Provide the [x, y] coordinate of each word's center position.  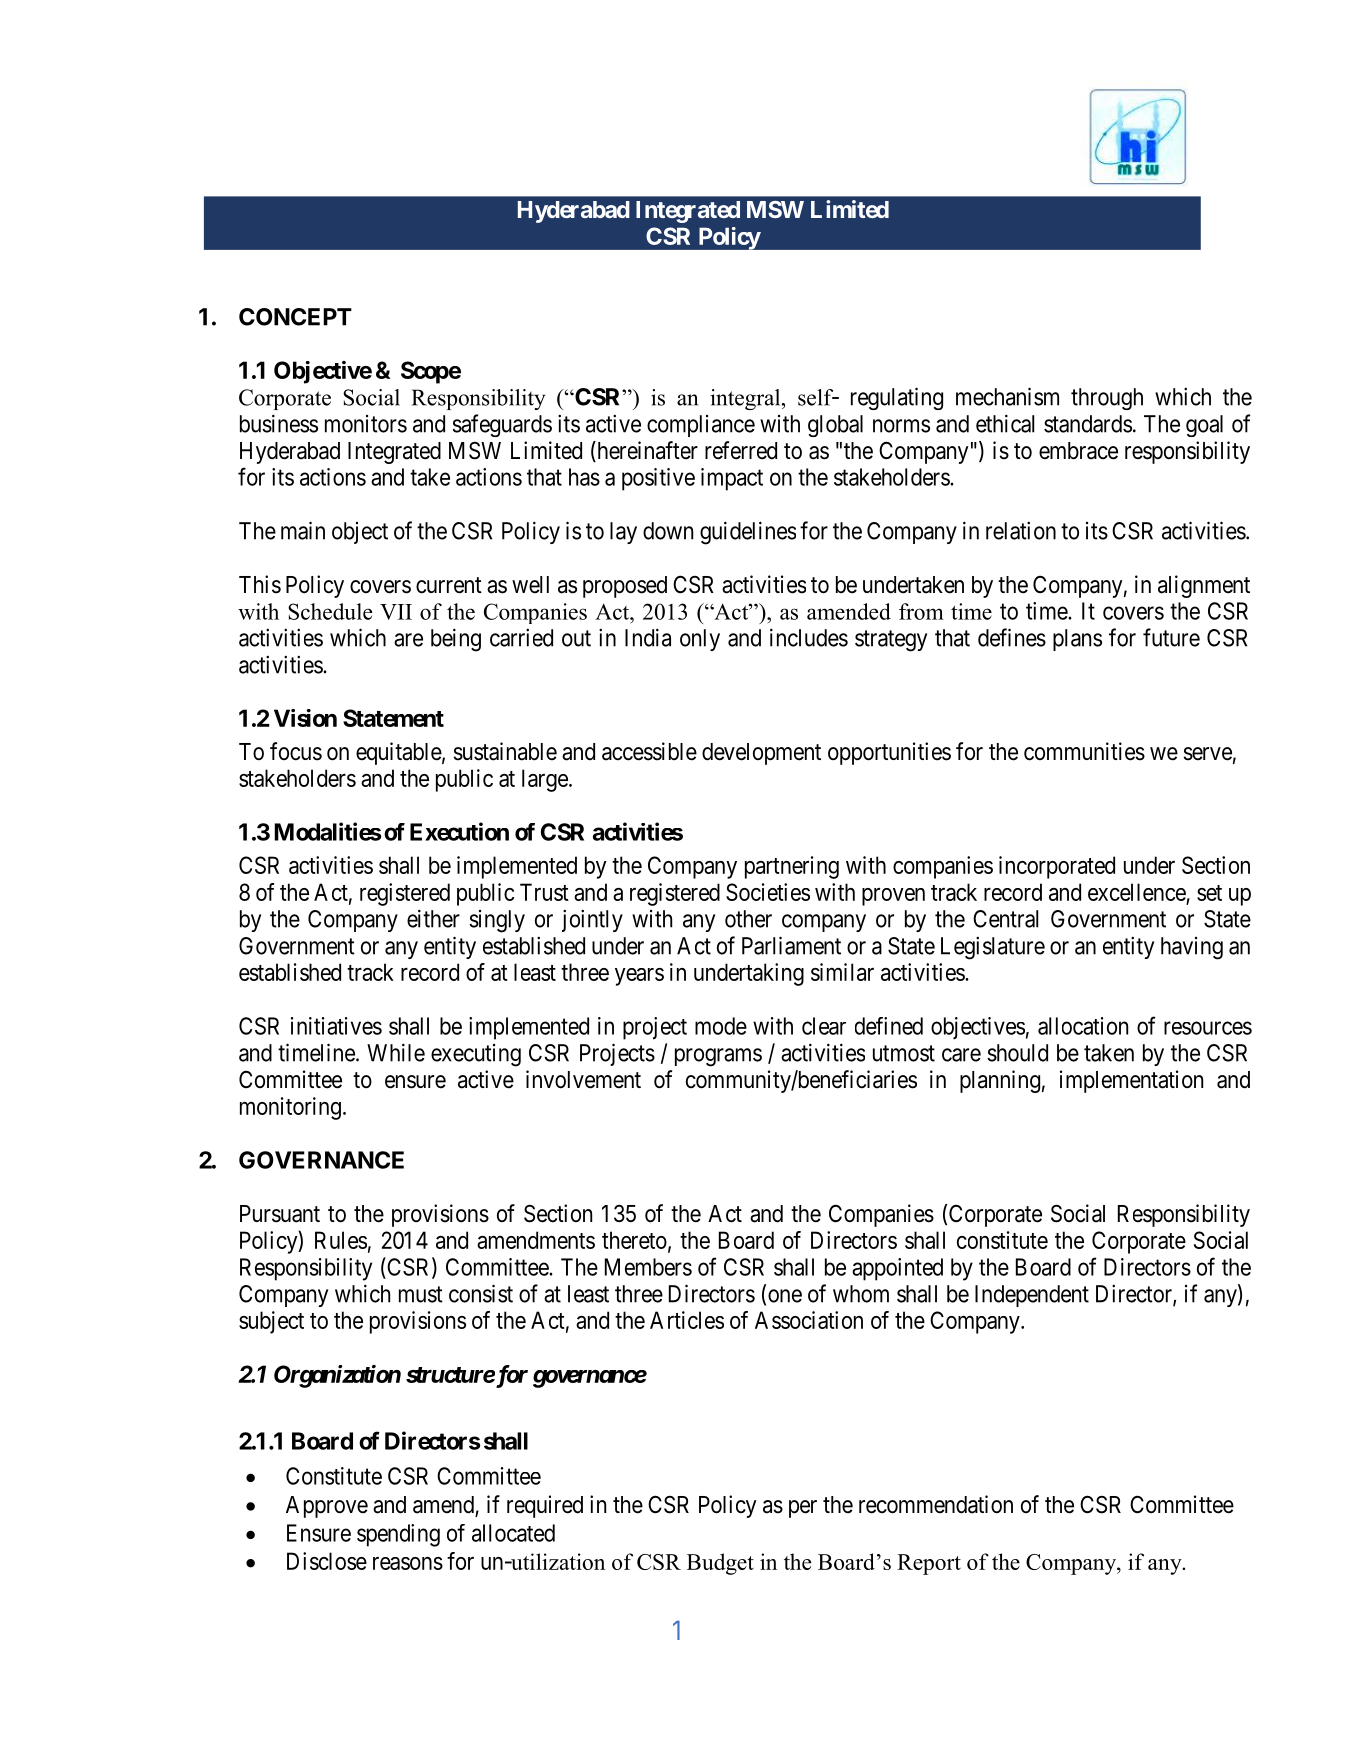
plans [1077, 640]
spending [398, 1535]
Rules [341, 1240]
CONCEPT [295, 317]
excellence [1137, 892]
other [748, 919]
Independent [1032, 1296]
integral [746, 399]
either [433, 918]
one [785, 1296]
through [1107, 399]
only [700, 640]
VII [396, 612]
